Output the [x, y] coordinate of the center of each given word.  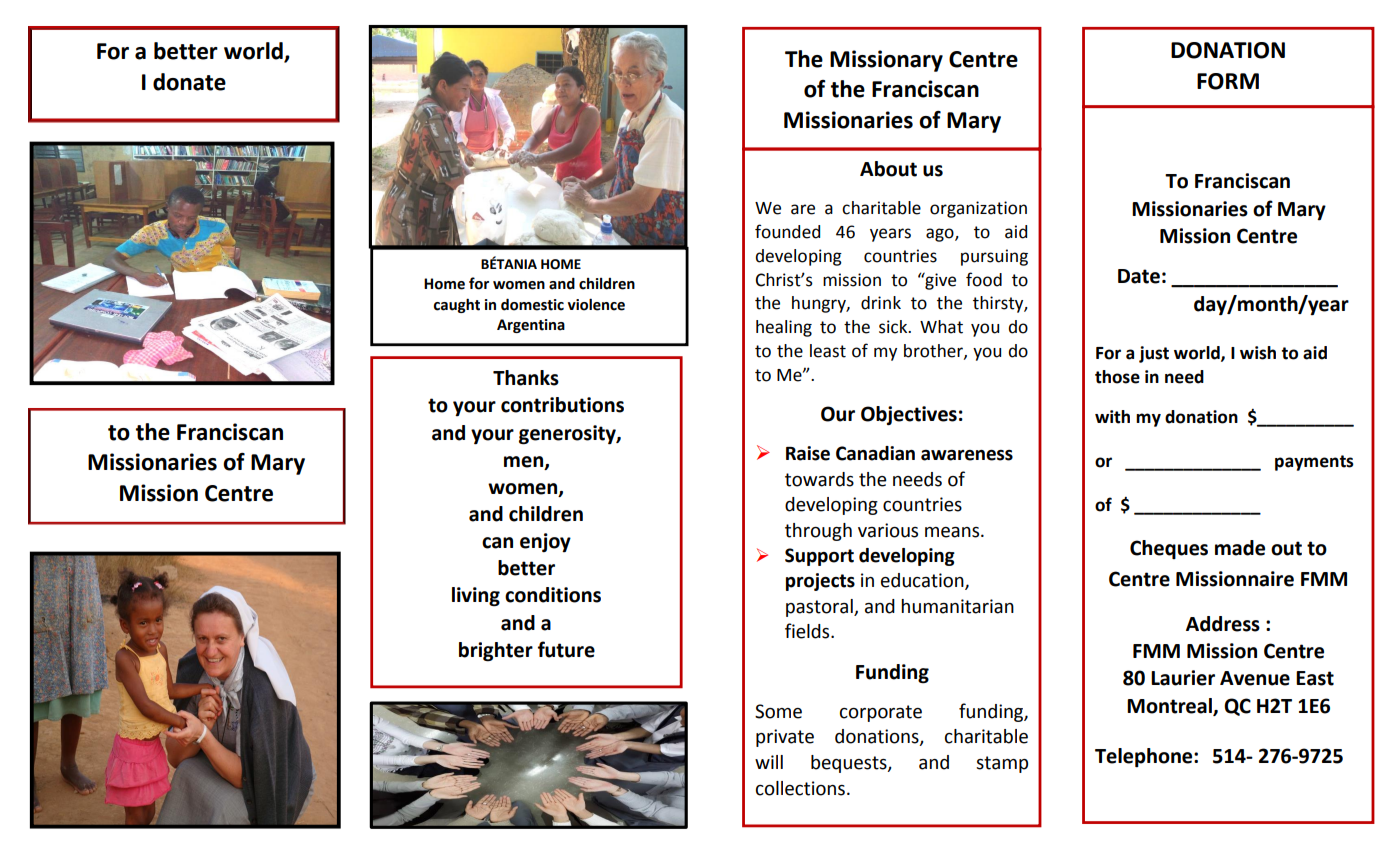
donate [189, 82]
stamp [1002, 764]
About [888, 169]
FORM [1228, 81]
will [769, 762]
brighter [496, 652]
